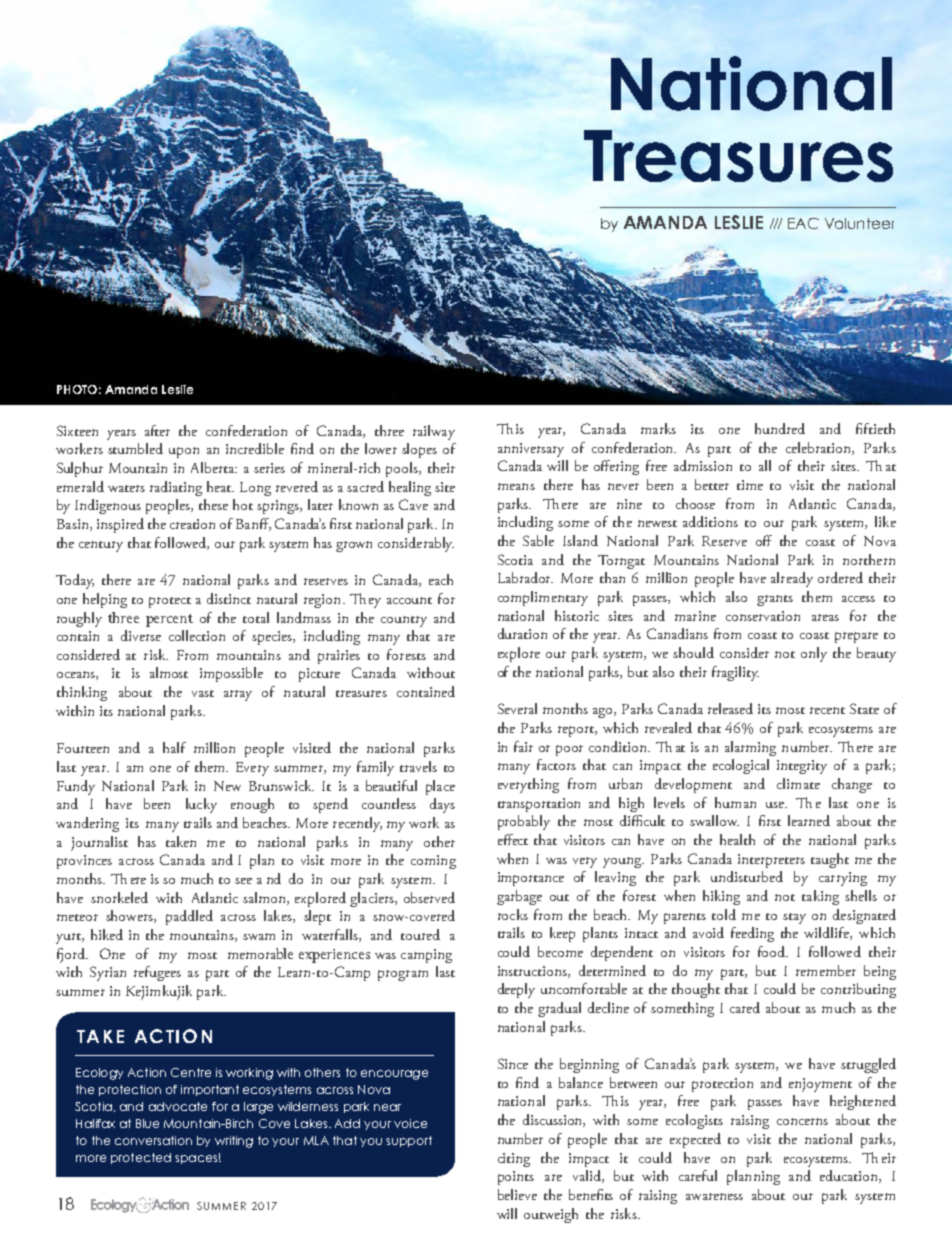  I want to click on conversation, so click(153, 1140).
